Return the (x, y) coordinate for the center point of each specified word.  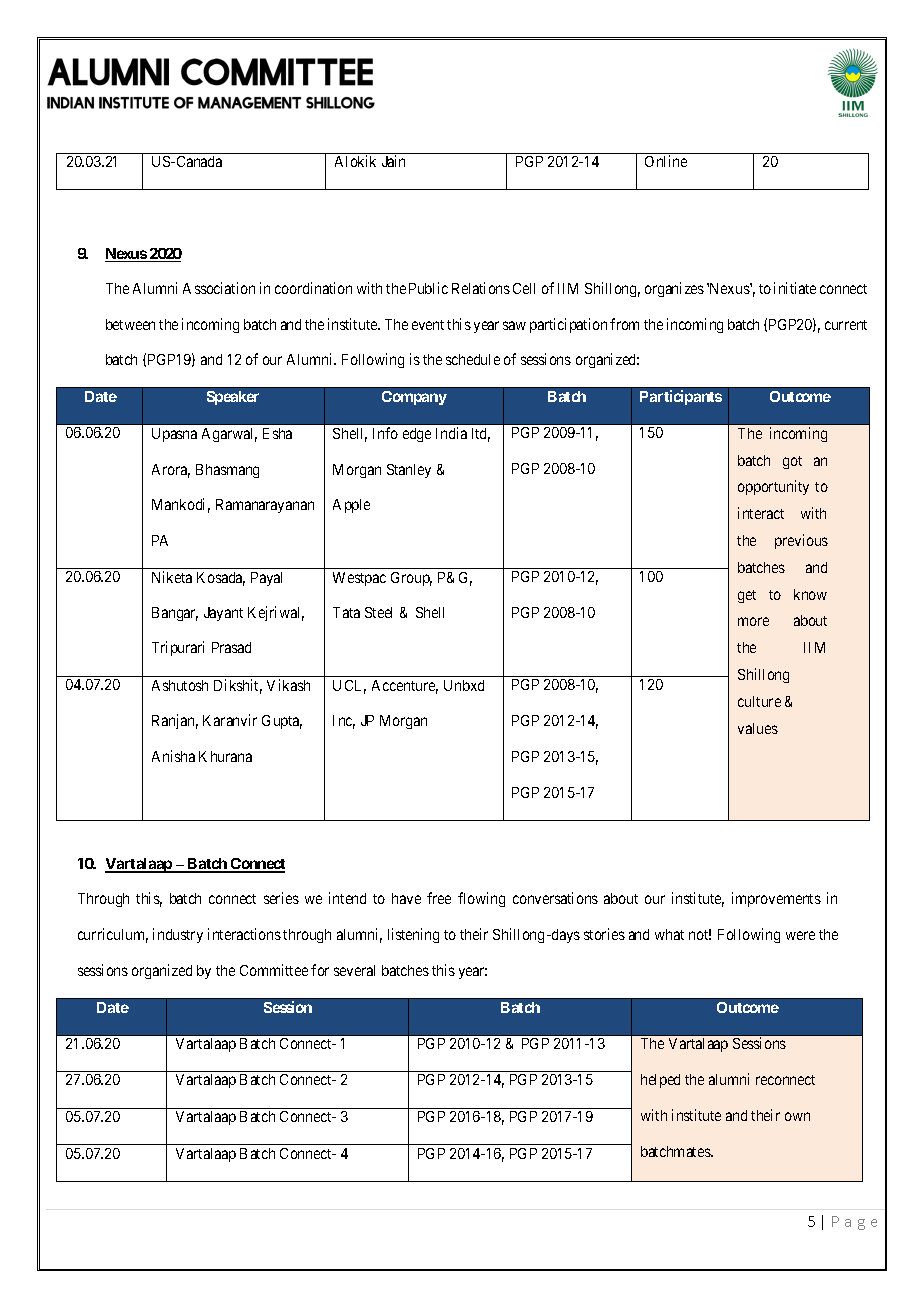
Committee (274, 970)
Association (219, 288)
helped (660, 1081)
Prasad (231, 647)
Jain (393, 161)
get (747, 596)
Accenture (405, 687)
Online (666, 161)
